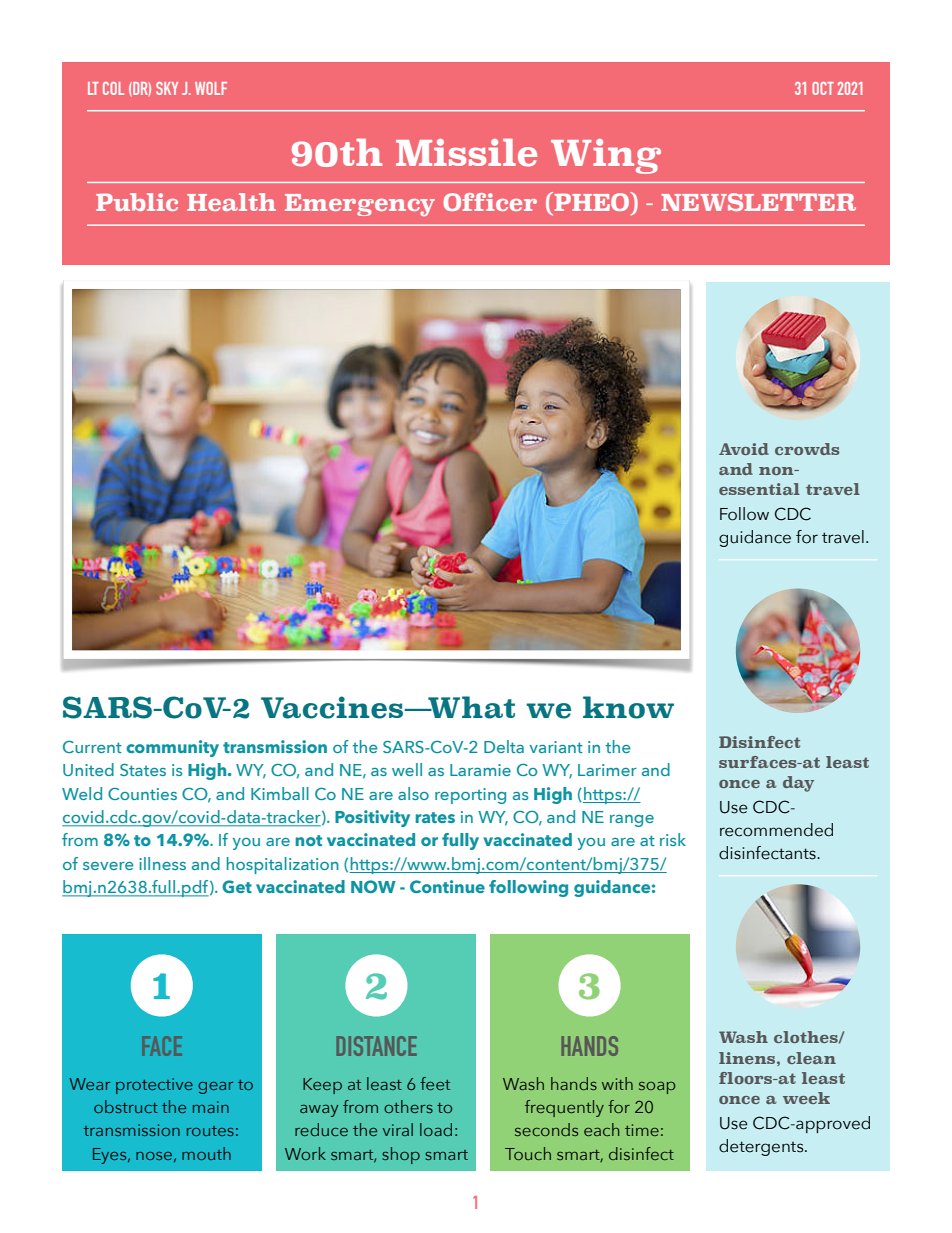 The image size is (952, 1233). What do you see at coordinates (470, 796) in the document?
I see `reporting` at bounding box center [470, 796].
